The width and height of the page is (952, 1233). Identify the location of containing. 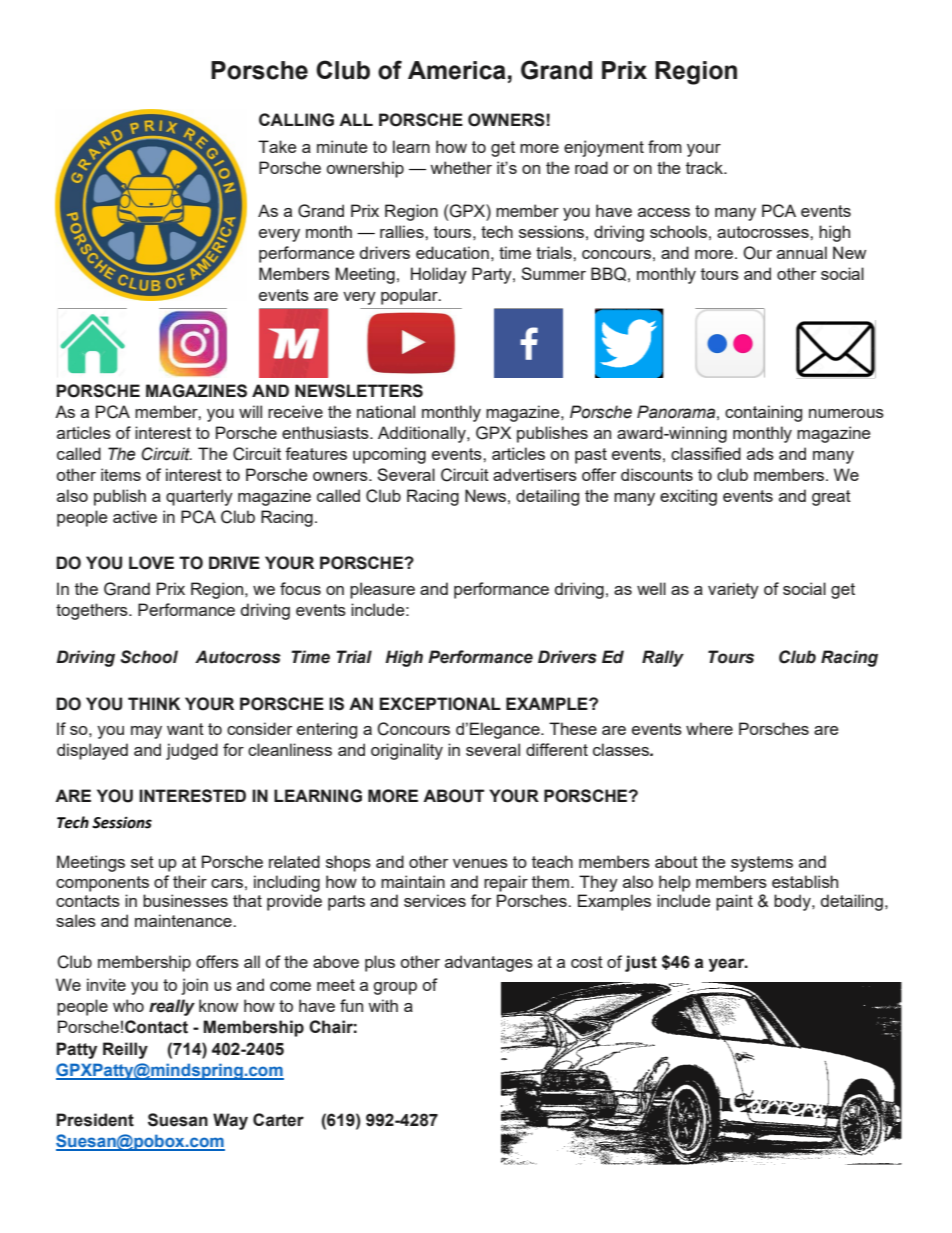
(763, 413).
